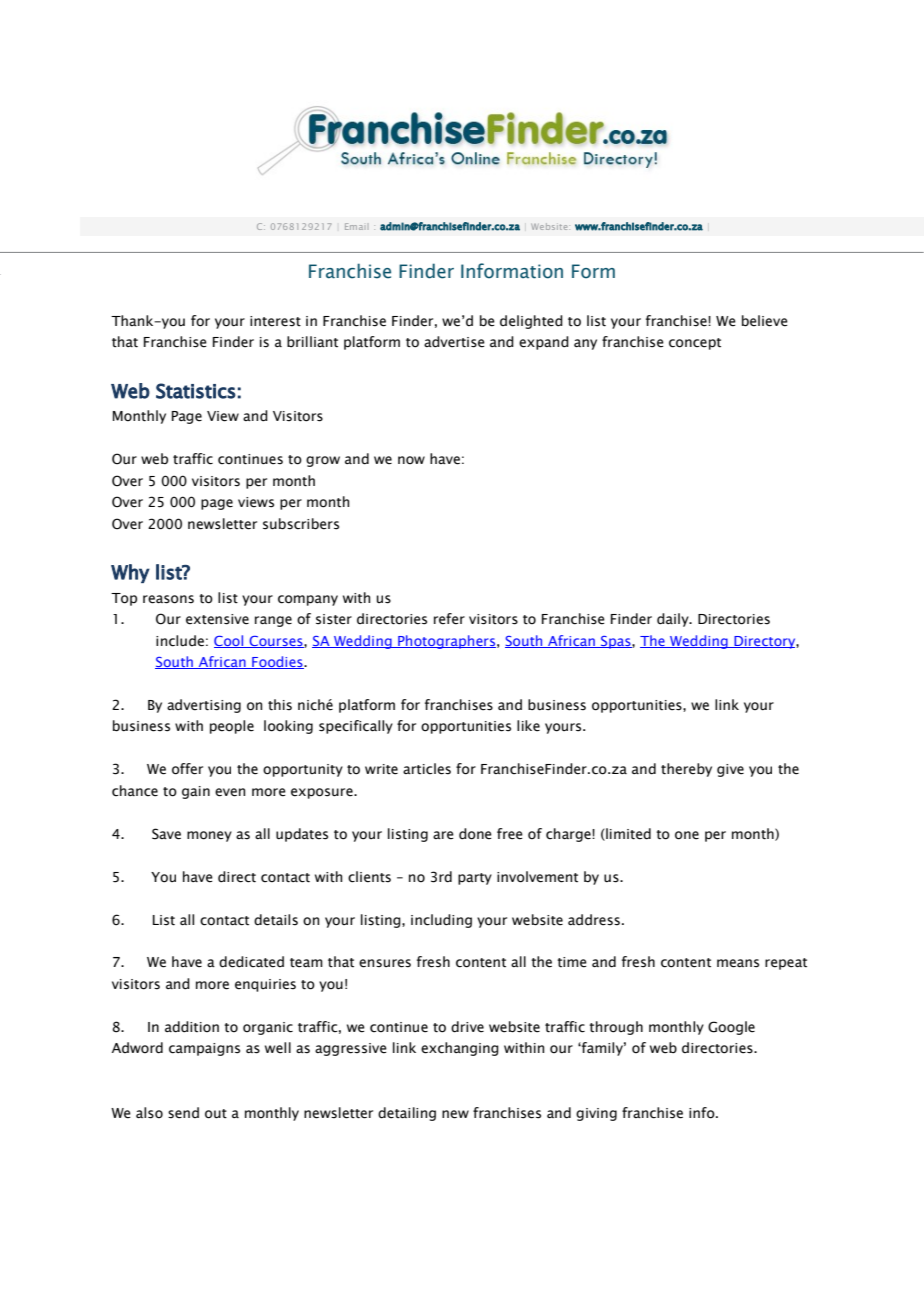 Image resolution: width=924 pixels, height=1307 pixels. I want to click on daily, so click(674, 620).
